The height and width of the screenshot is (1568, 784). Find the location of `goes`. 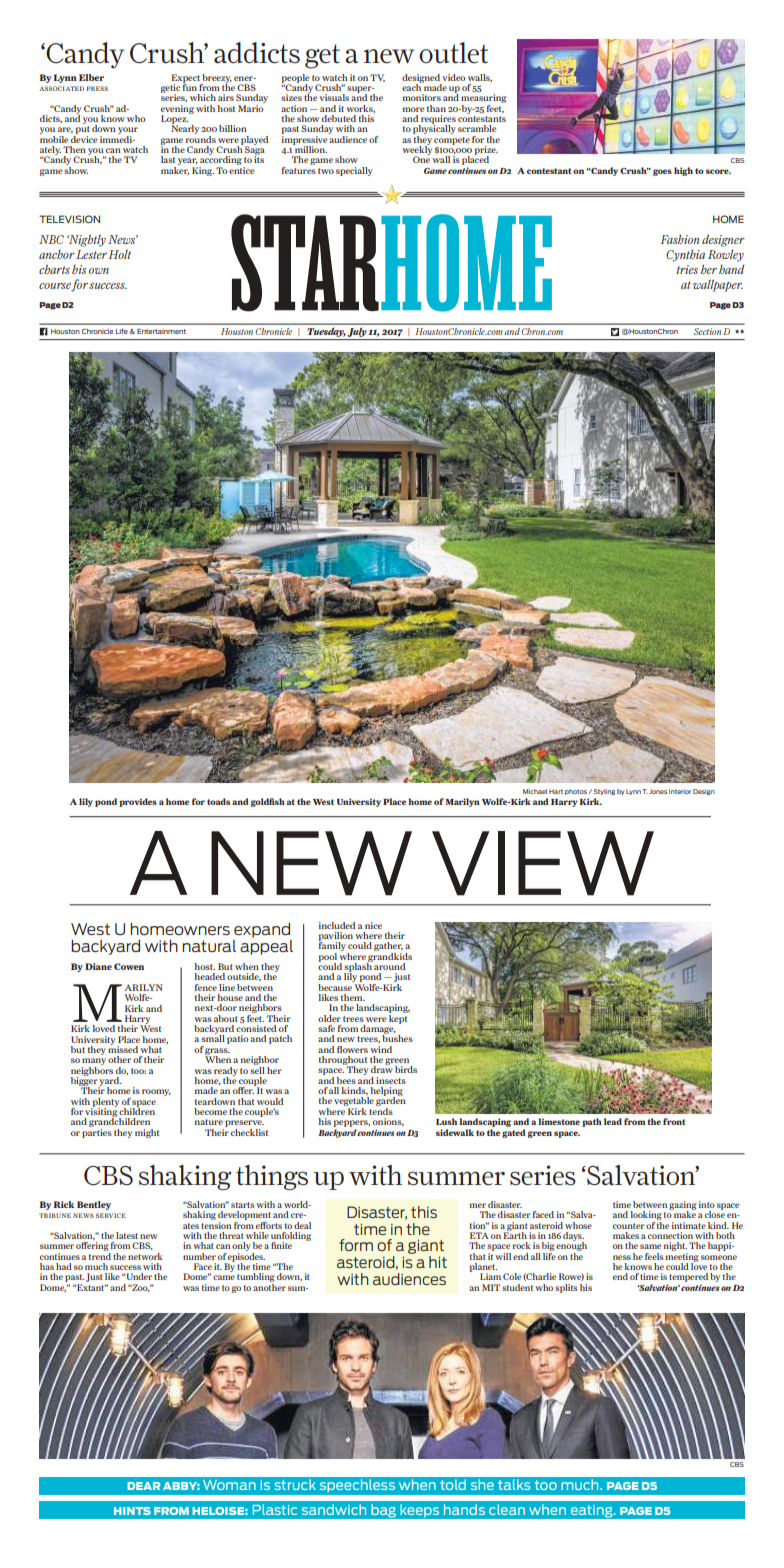

goes is located at coordinates (662, 172).
